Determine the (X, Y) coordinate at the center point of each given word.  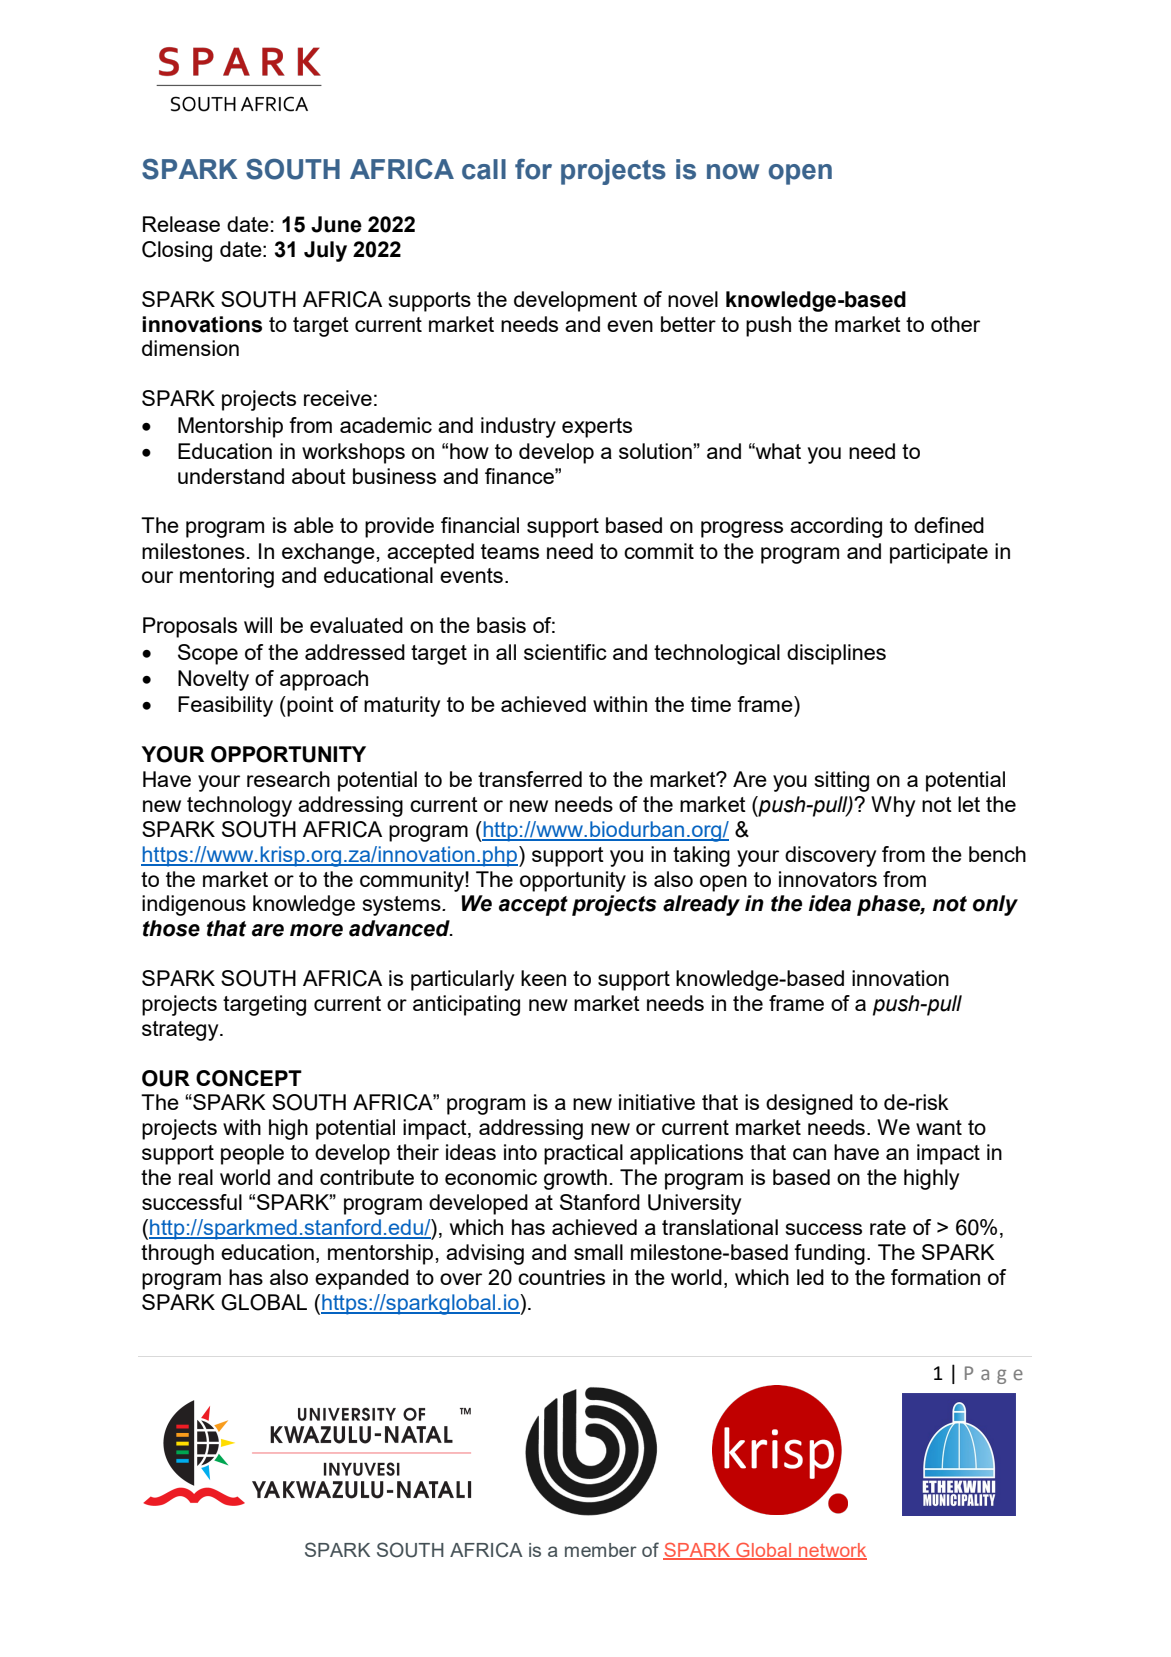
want (939, 1127)
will (258, 625)
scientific (565, 652)
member (601, 1550)
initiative (657, 1102)
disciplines (836, 654)
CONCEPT (249, 1078)
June (336, 224)
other (955, 324)
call (484, 169)
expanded (362, 1279)
